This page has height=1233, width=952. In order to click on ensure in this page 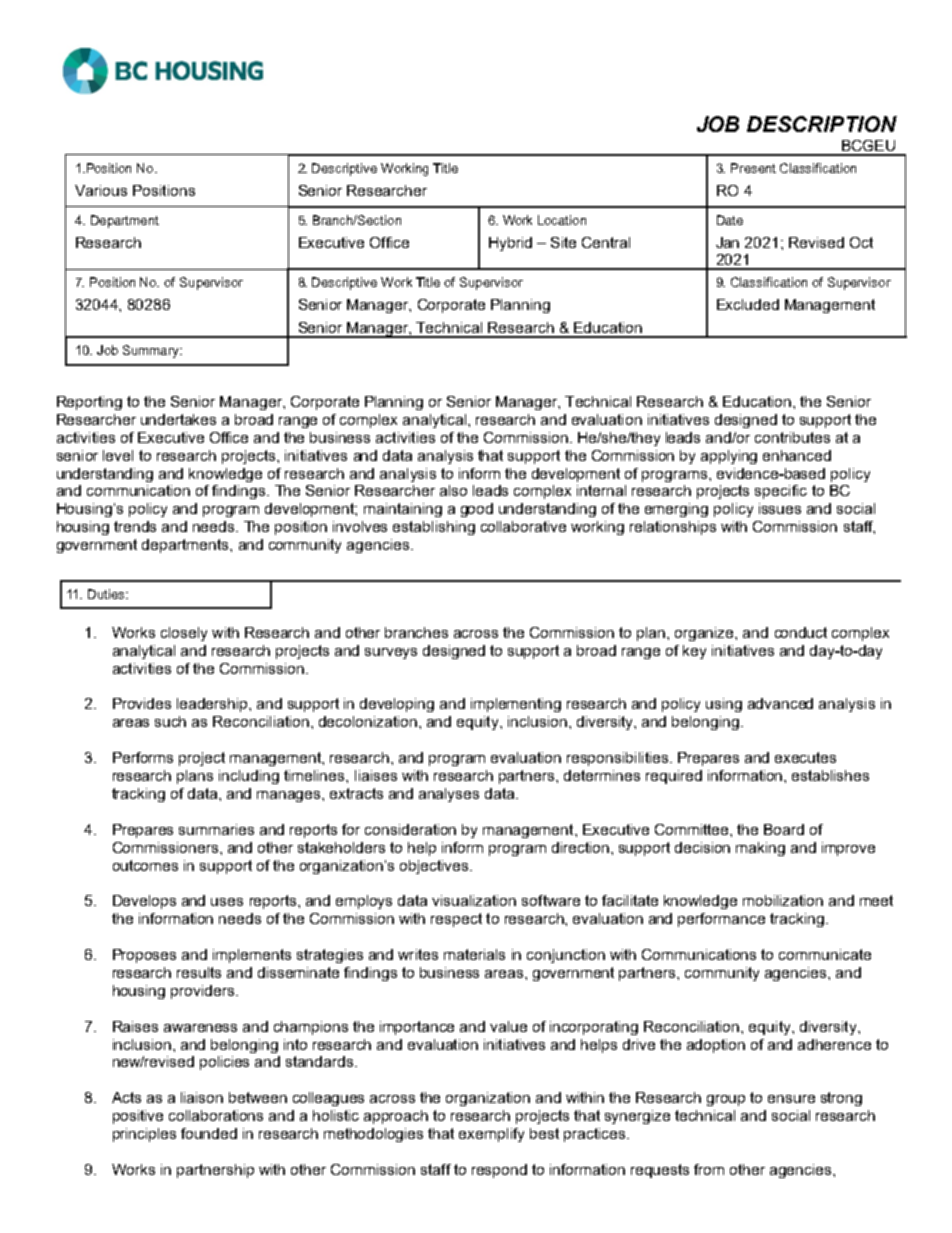, I will do `click(791, 1099)`.
